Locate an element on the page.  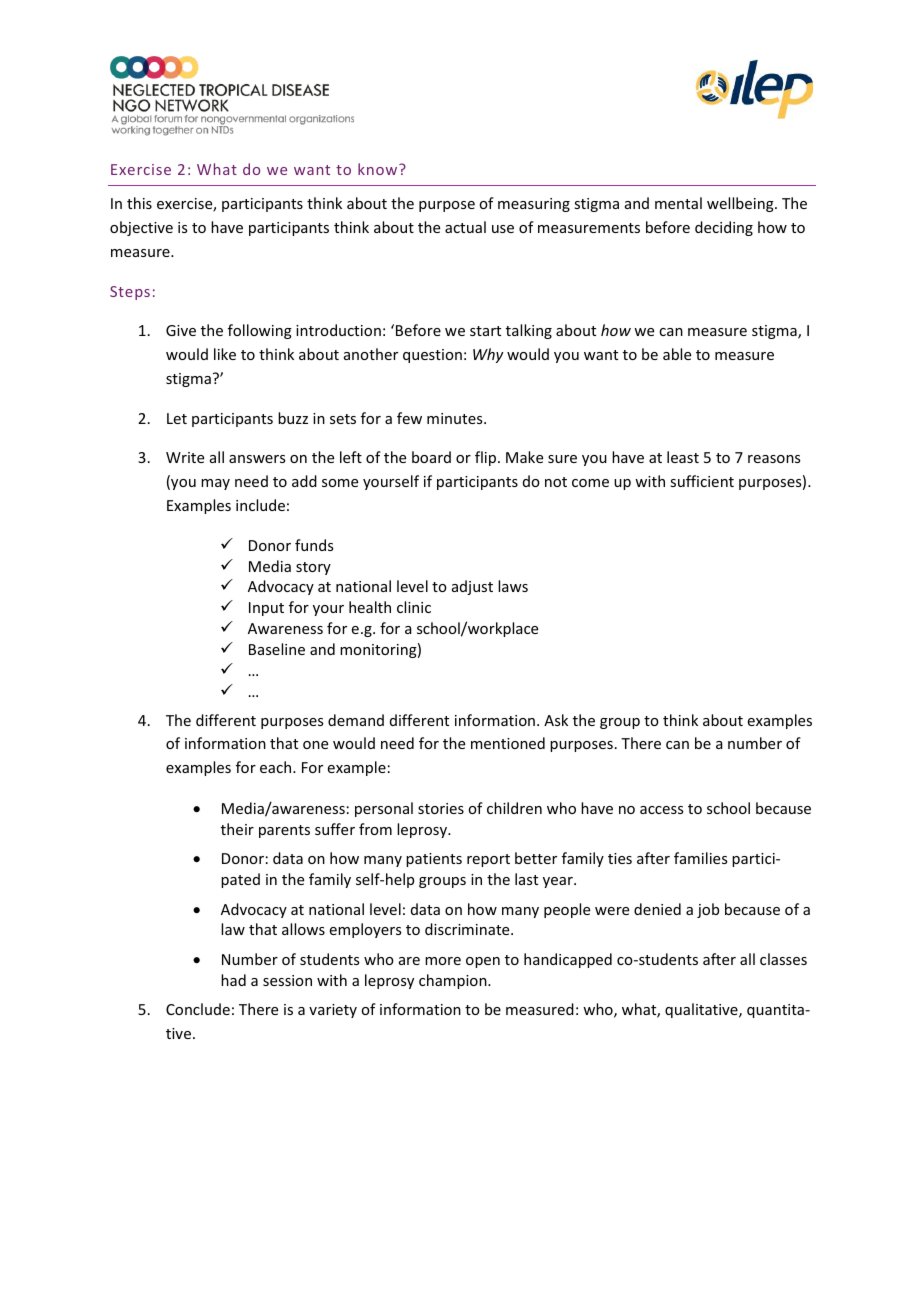
mentioned is located at coordinates (508, 743).
